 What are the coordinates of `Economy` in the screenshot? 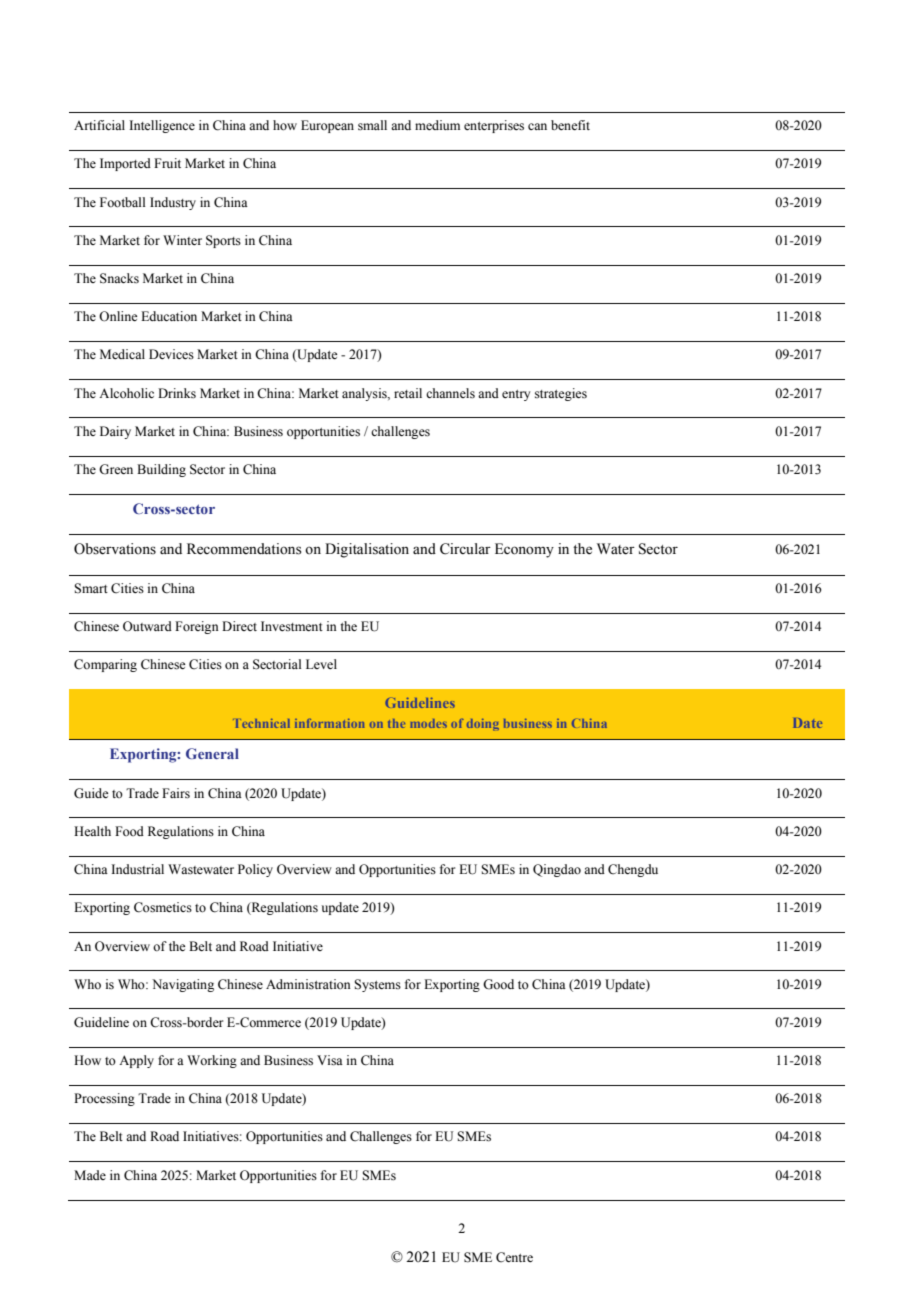 It's located at (524, 550).
